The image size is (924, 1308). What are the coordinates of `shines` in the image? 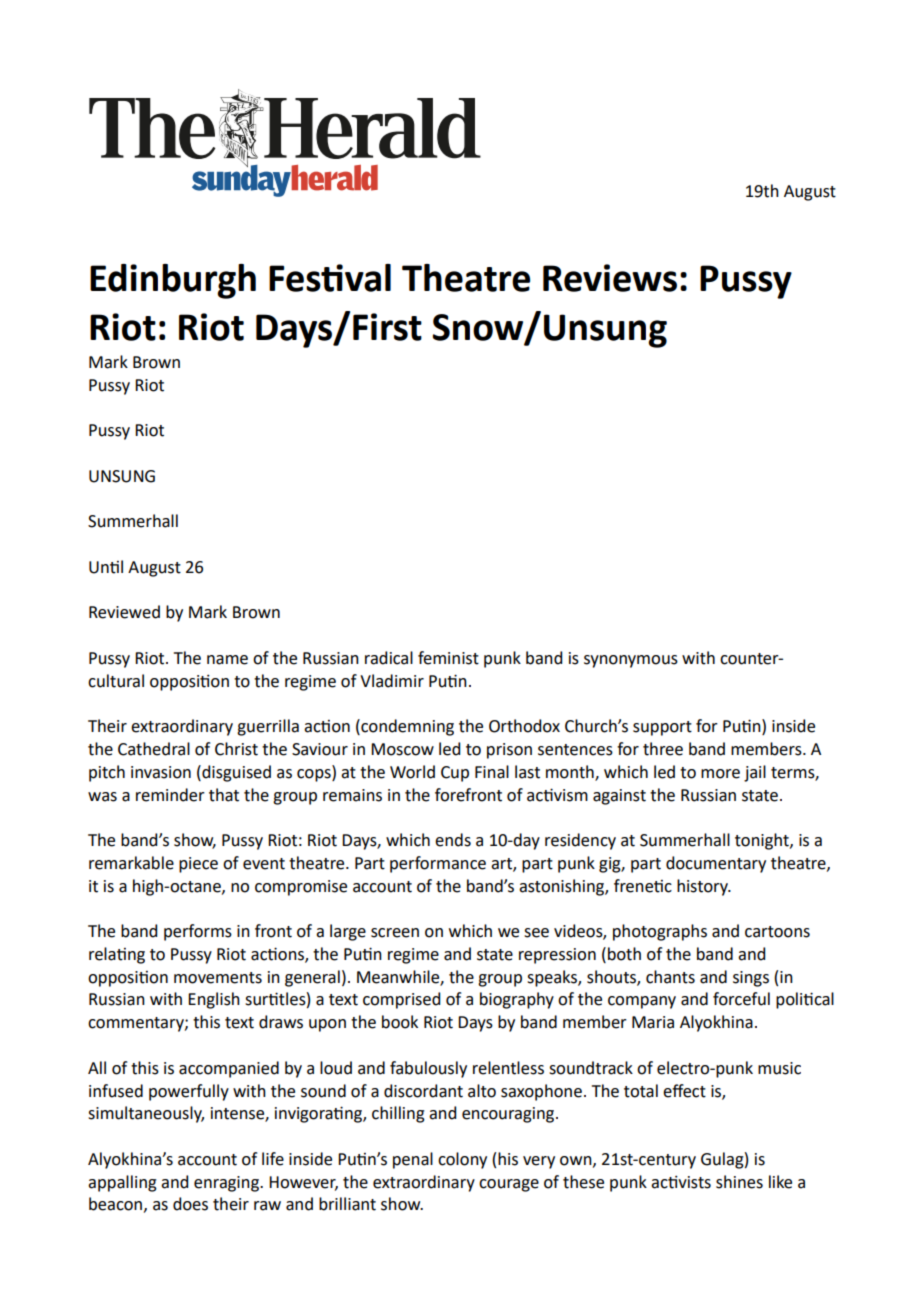 It's located at (739, 1182).
